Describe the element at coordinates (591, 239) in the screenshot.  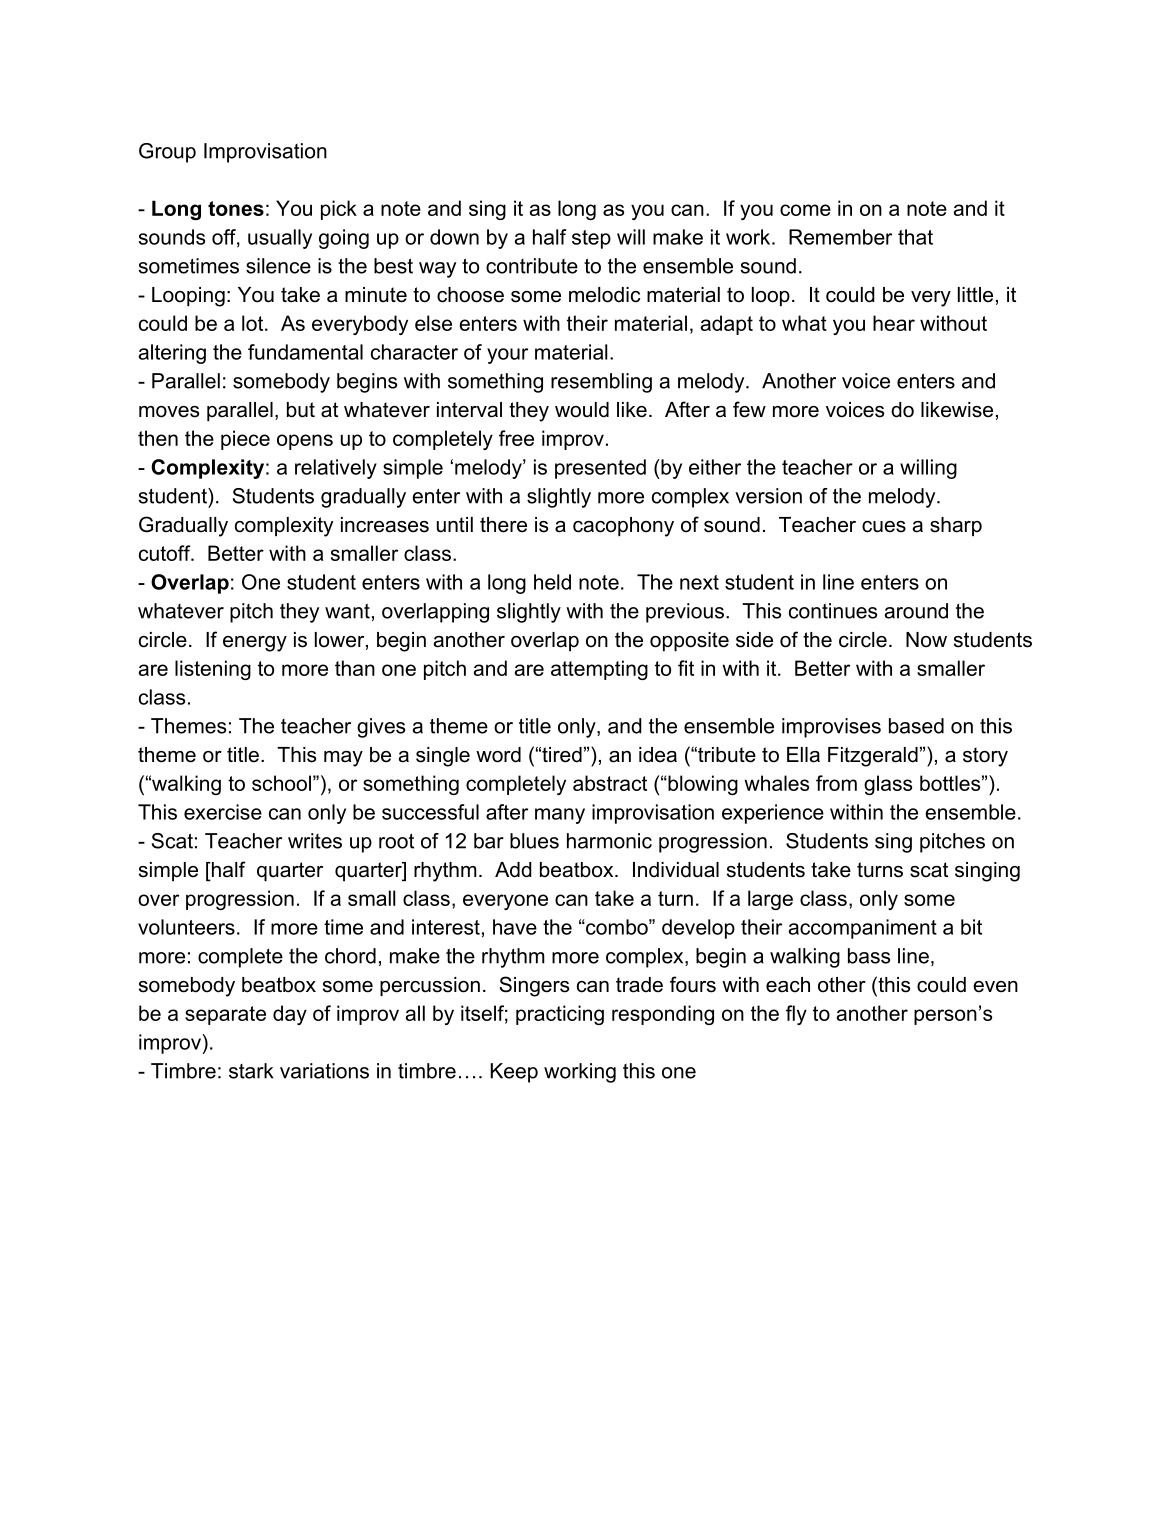
I see `step` at that location.
